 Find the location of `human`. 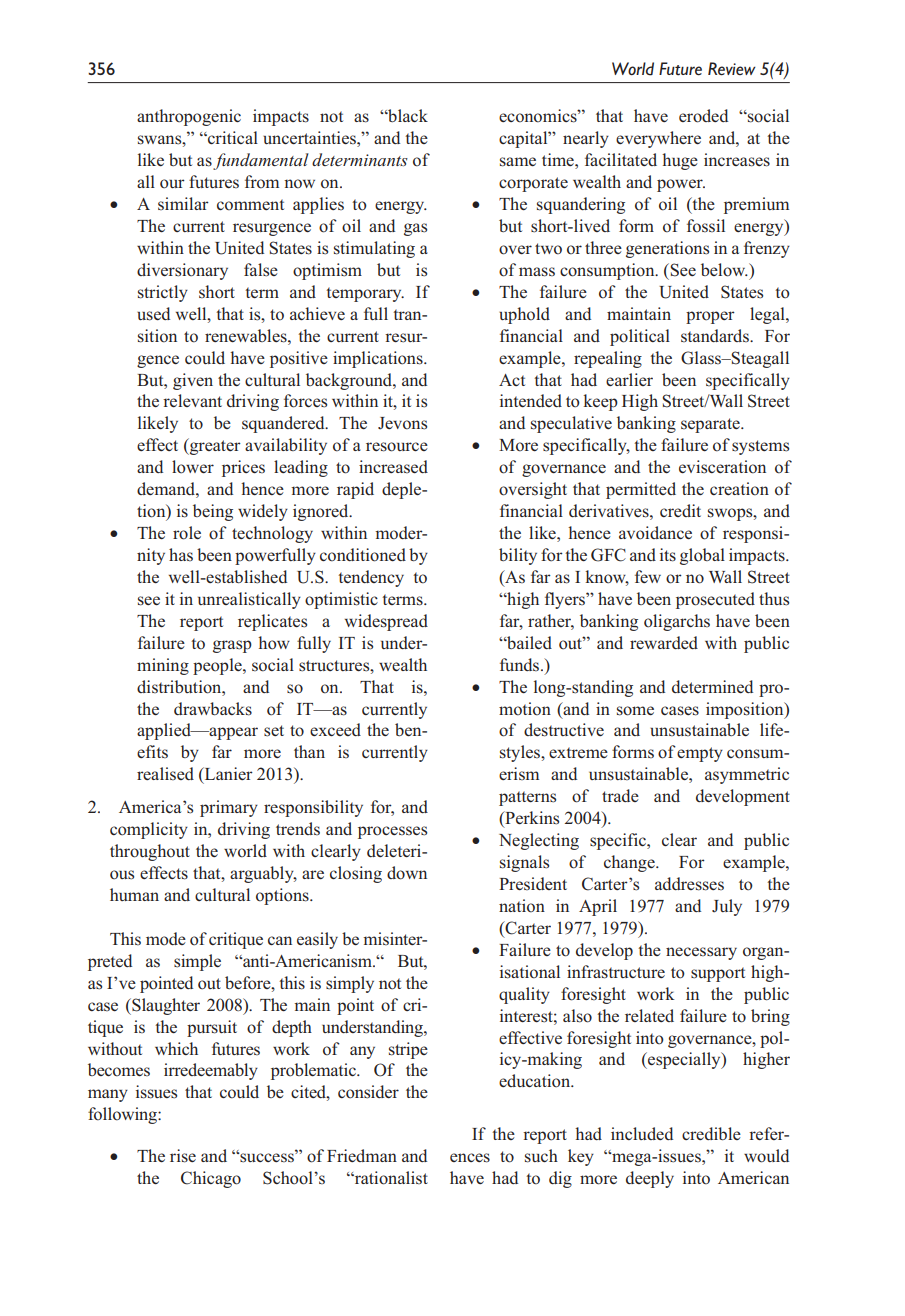

human is located at coordinates (134, 894).
